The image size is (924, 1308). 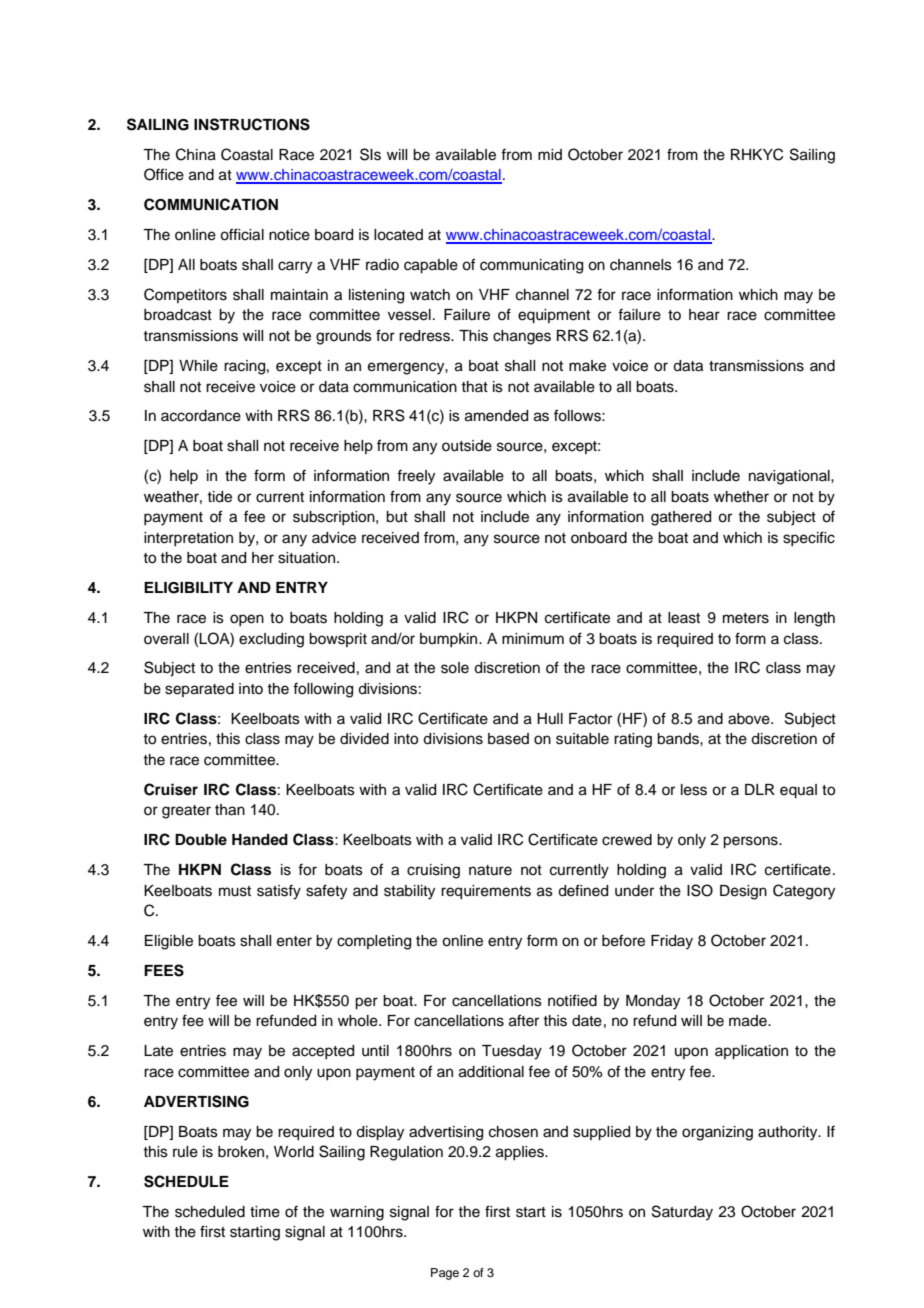 I want to click on Page, so click(x=445, y=1274).
